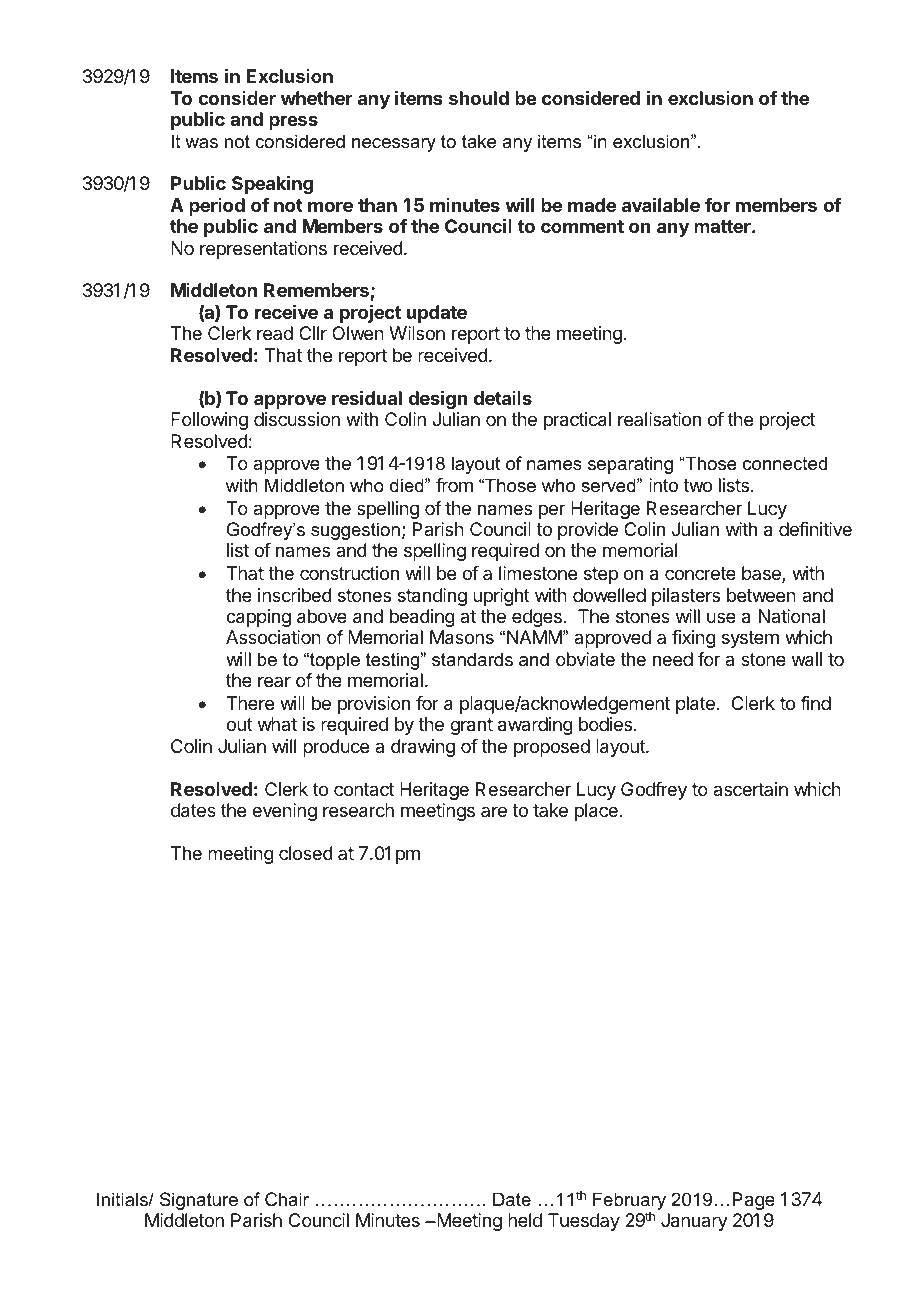  Describe the element at coordinates (750, 639) in the image. I see `system` at that location.
